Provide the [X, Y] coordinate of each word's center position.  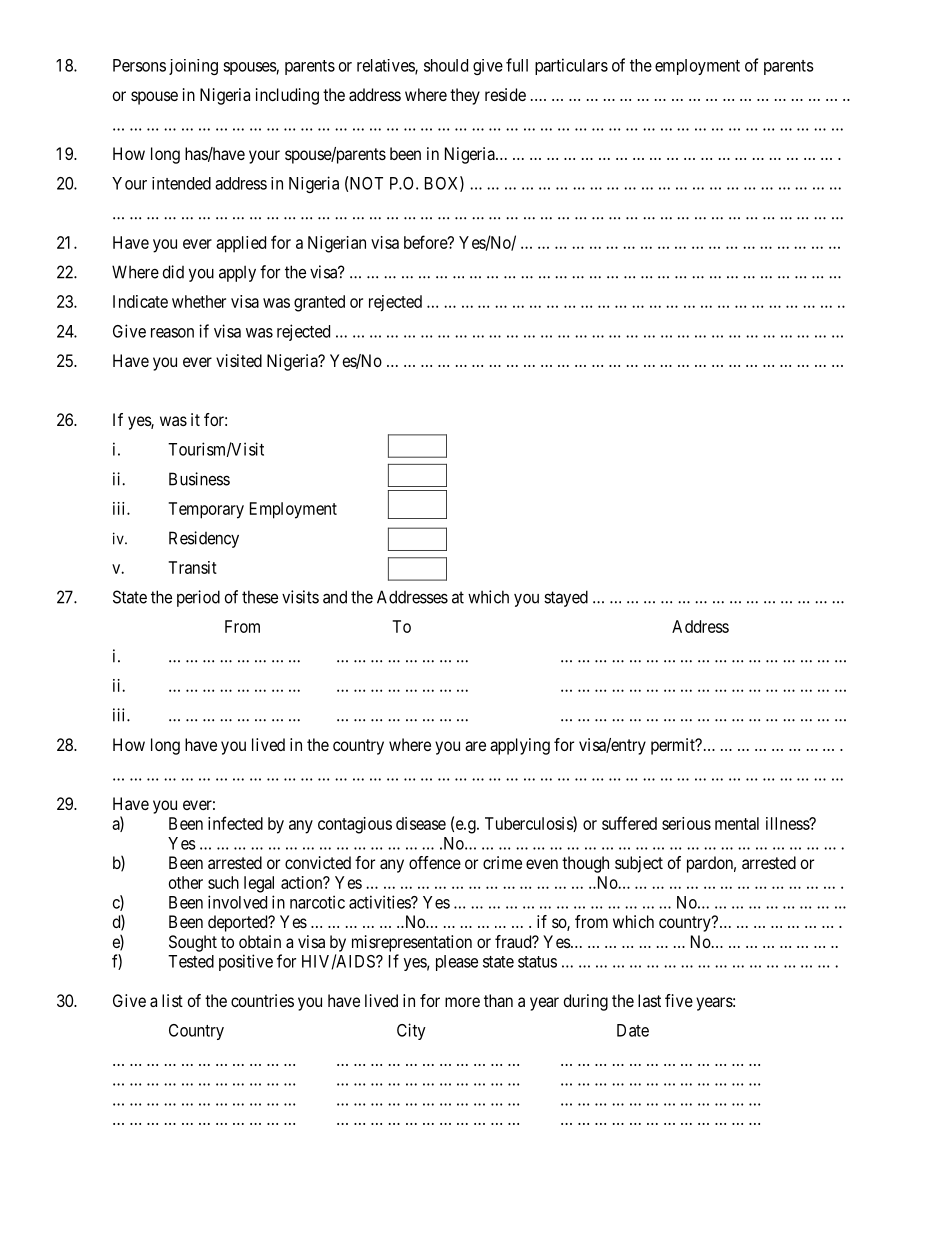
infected [235, 823]
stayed [566, 598]
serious [686, 823]
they [465, 96]
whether [199, 301]
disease [421, 823]
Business [199, 479]
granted [319, 303]
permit [674, 746]
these [260, 597]
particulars [571, 66]
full [517, 65]
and [335, 597]
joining [193, 67]
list [172, 1000]
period [198, 598]
